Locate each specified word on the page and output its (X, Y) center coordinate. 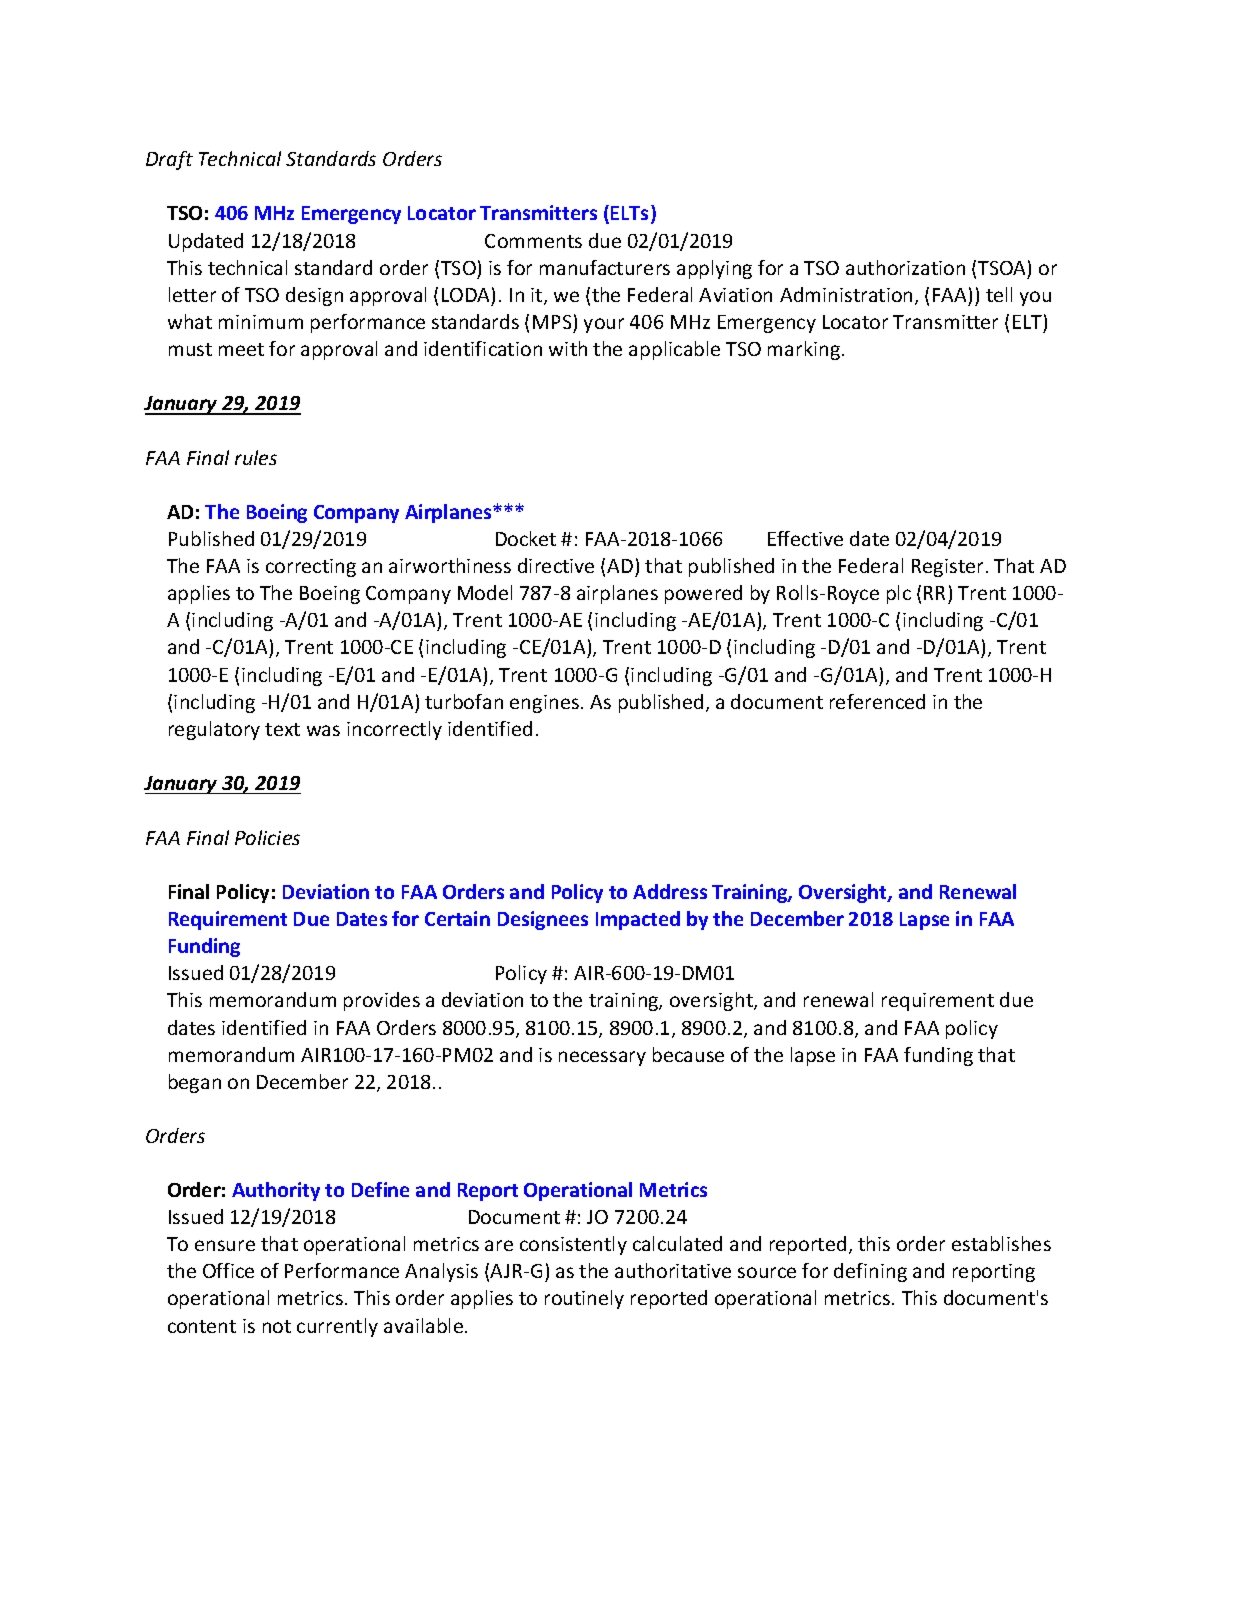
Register (947, 568)
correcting (311, 568)
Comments (533, 241)
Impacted (638, 920)
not (277, 1326)
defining (870, 1272)
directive (556, 565)
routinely (584, 1299)
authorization (905, 267)
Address (670, 891)
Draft (169, 160)
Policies (267, 837)
